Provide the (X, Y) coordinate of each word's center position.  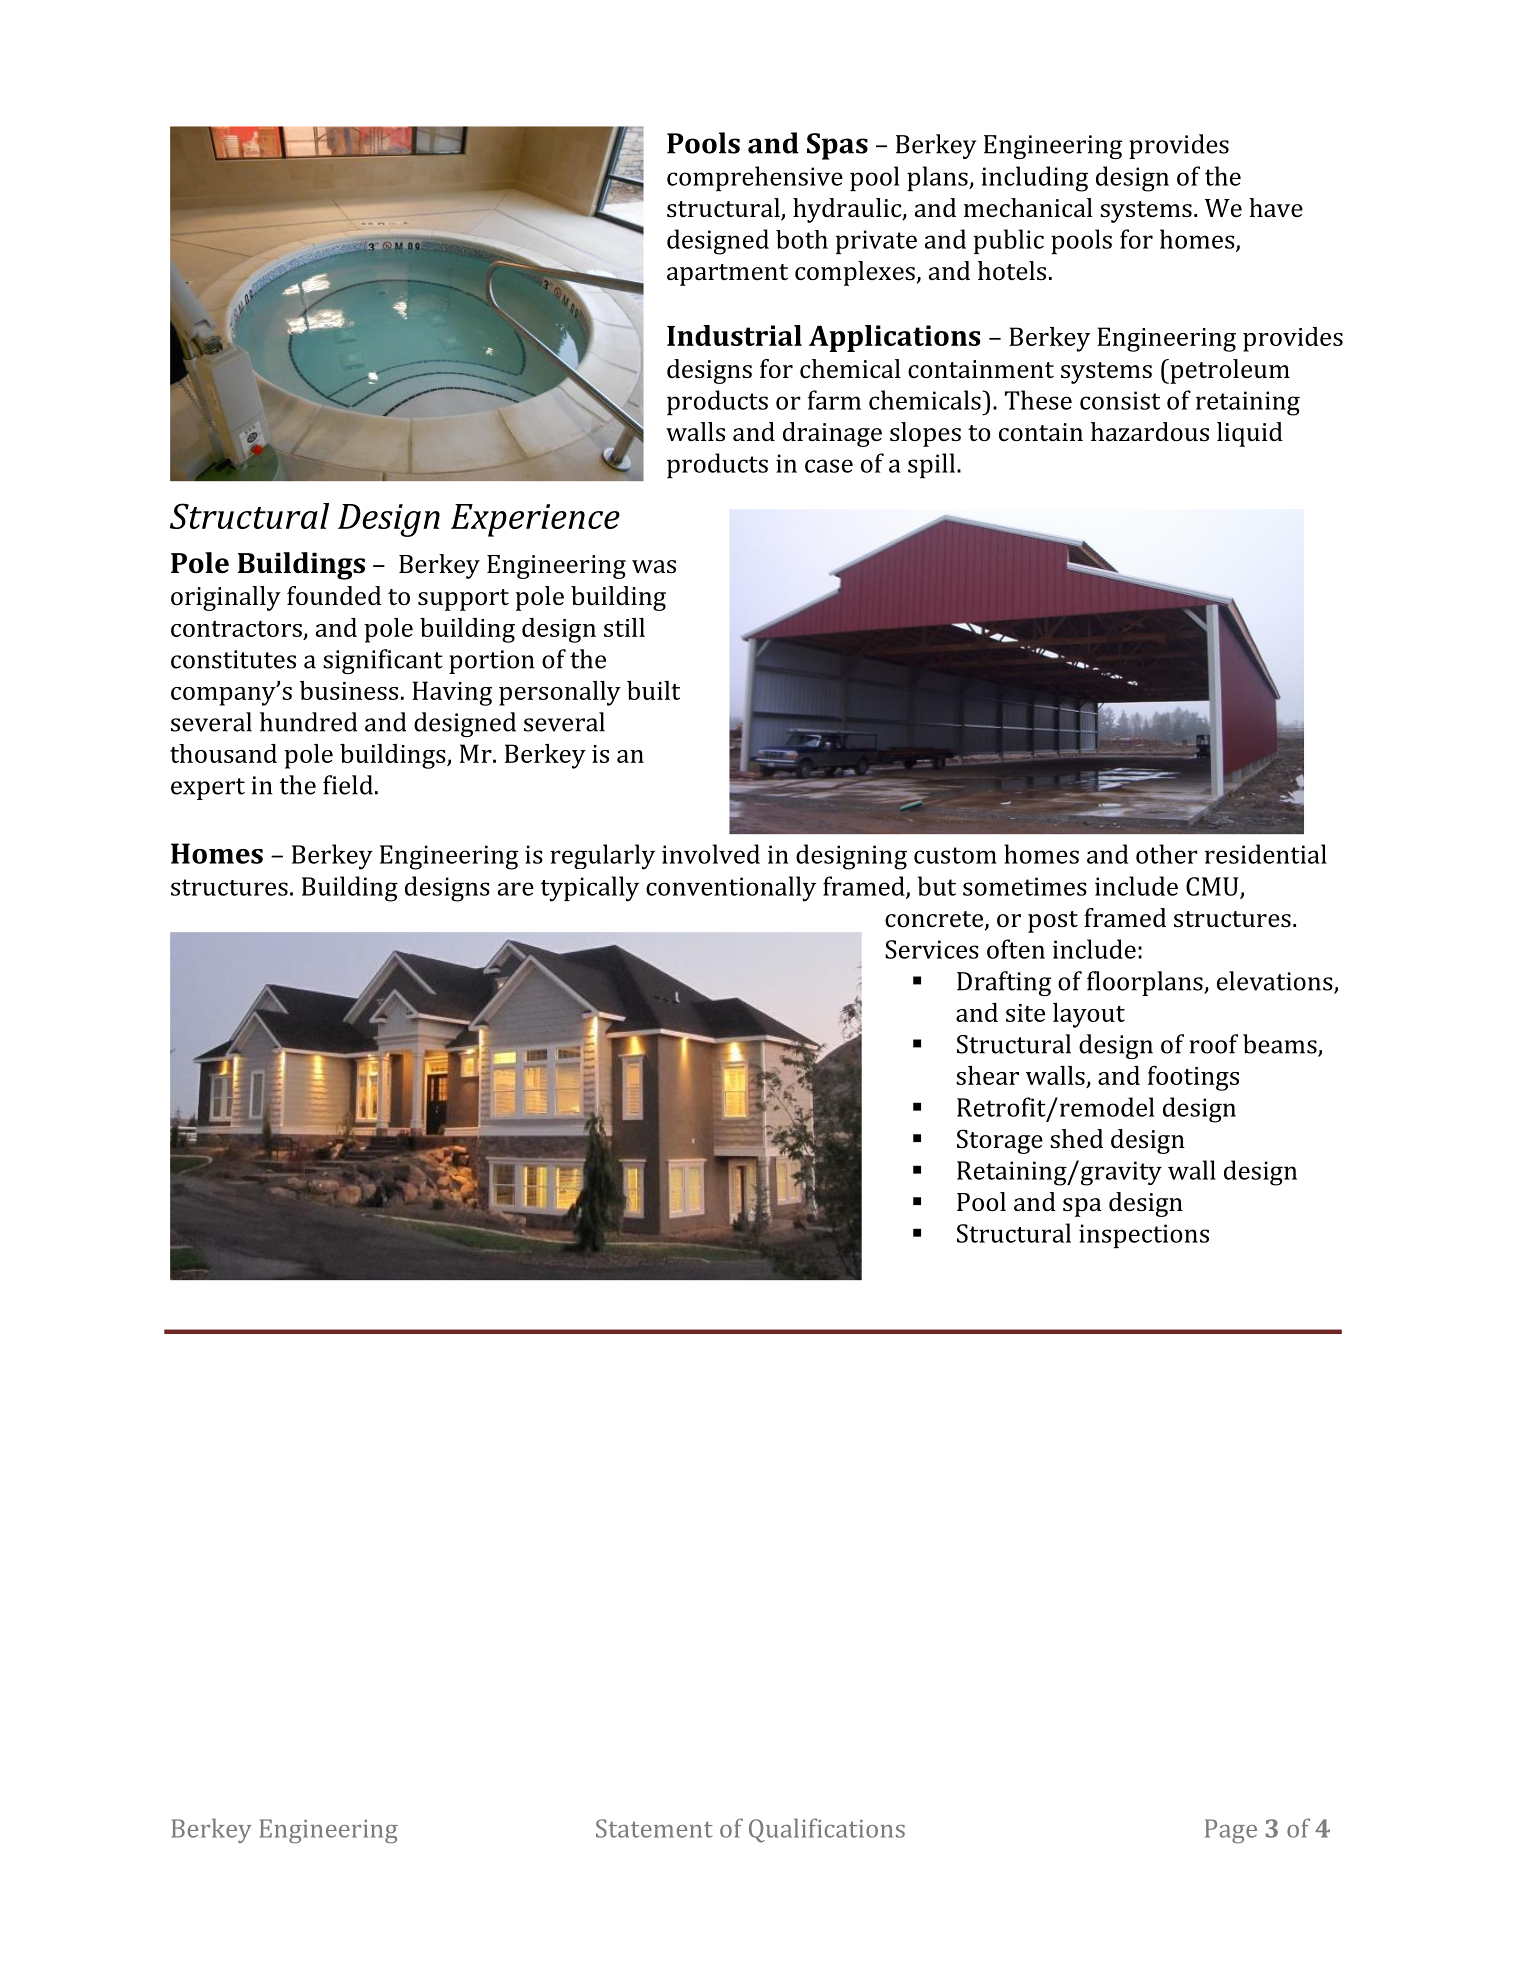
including (1034, 179)
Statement (654, 1828)
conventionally (731, 889)
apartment (727, 275)
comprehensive (755, 178)
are (516, 889)
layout (1089, 1015)
